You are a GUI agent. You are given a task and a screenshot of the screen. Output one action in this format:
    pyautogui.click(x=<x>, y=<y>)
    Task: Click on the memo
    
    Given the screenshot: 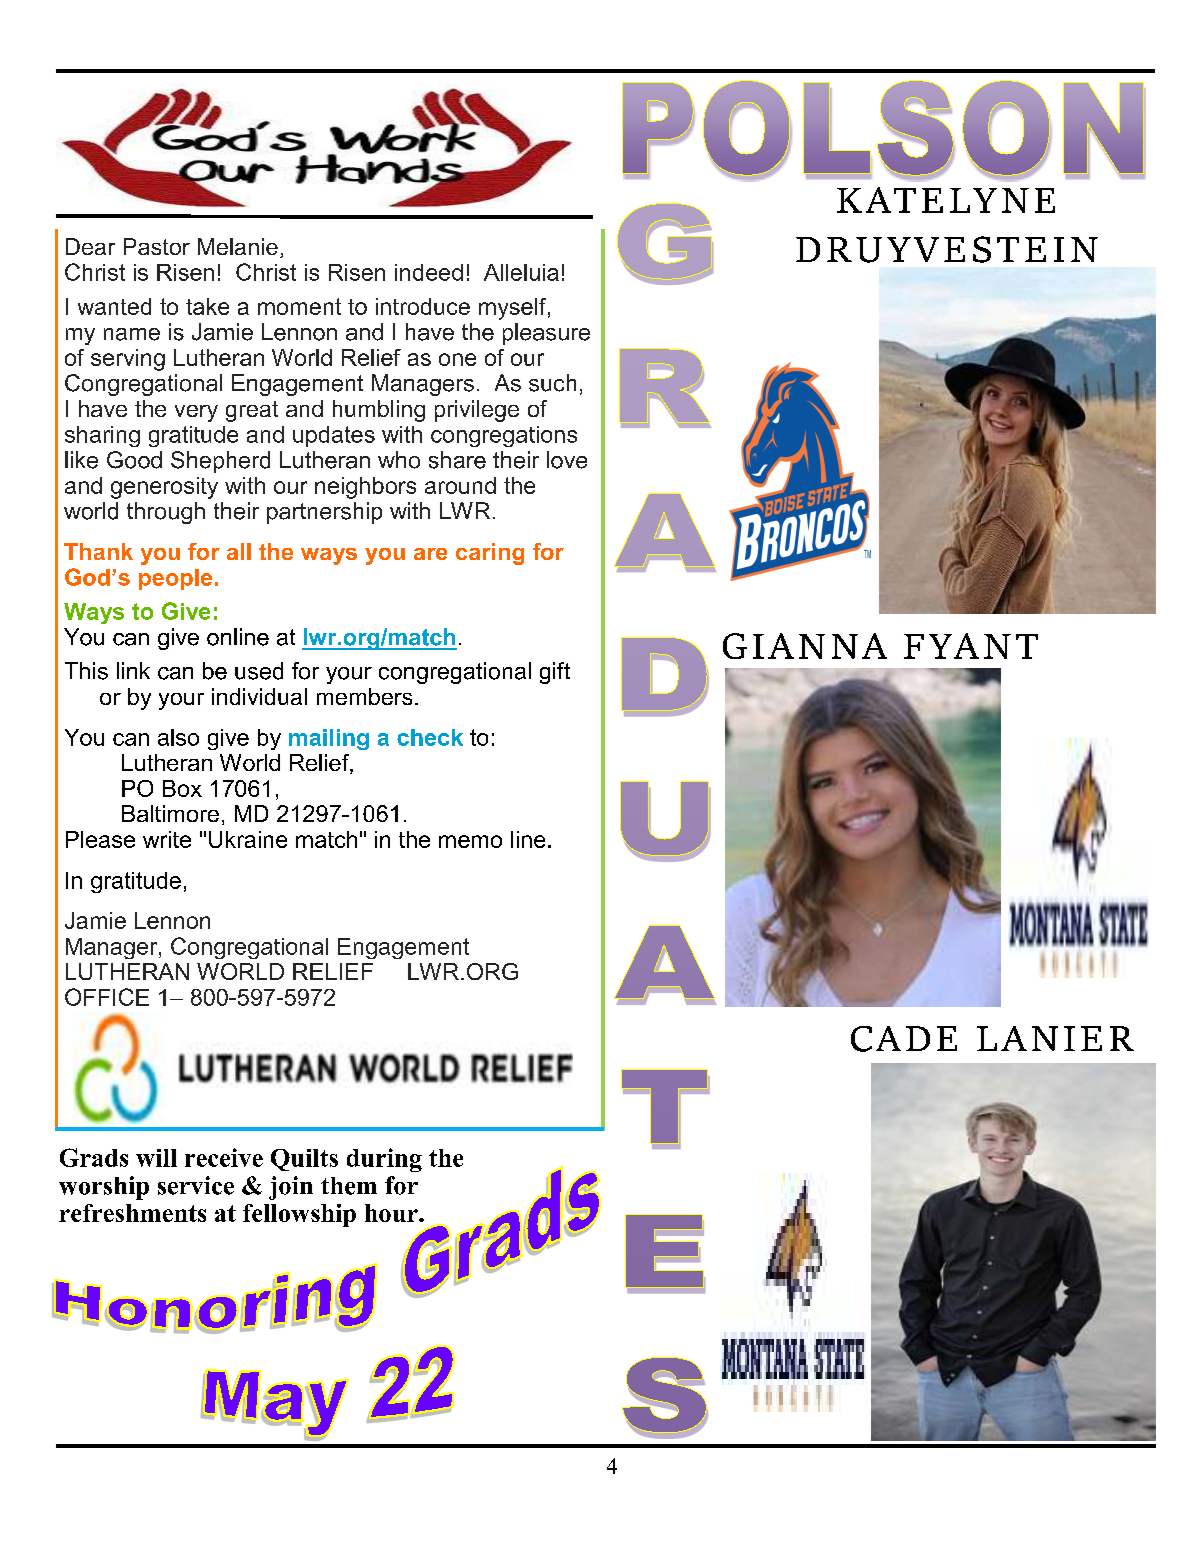 What is the action you would take?
    pyautogui.click(x=470, y=841)
